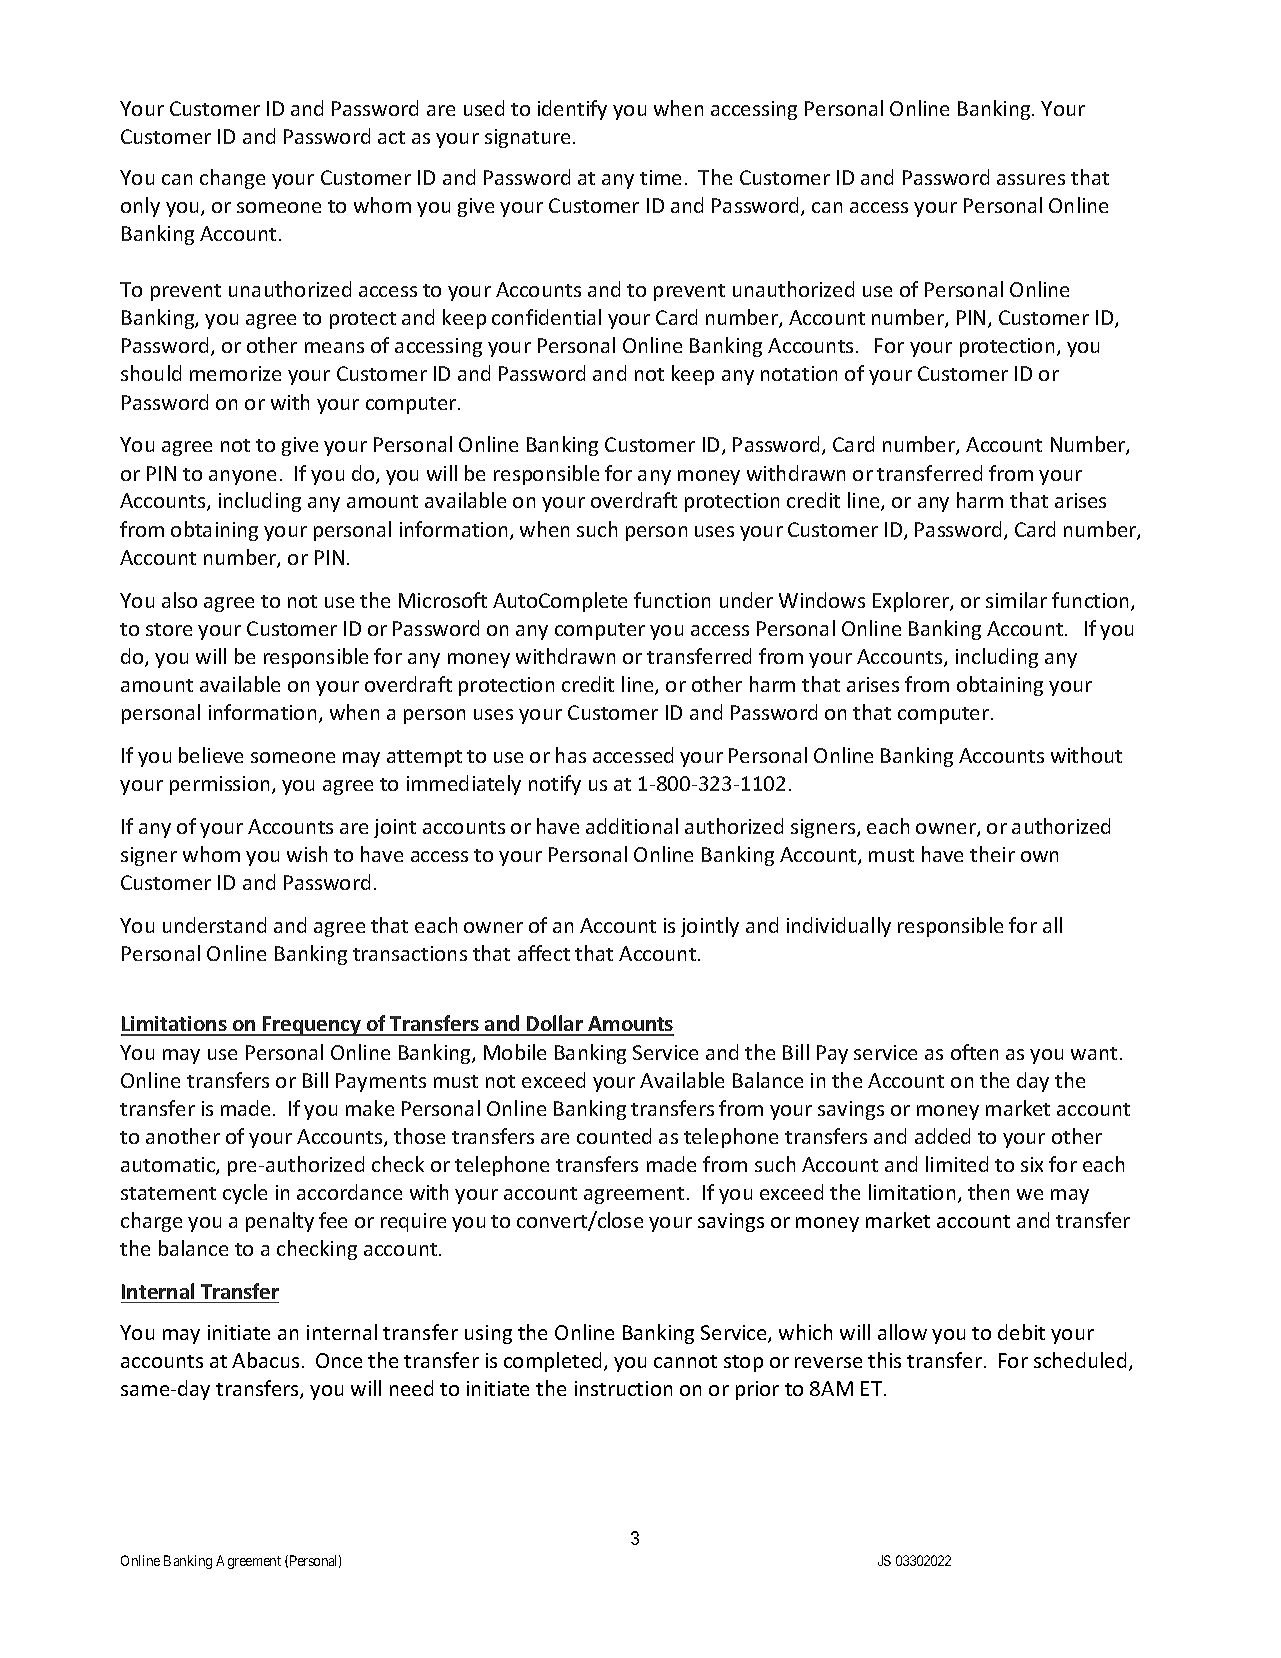 The height and width of the image is (1658, 1281). What do you see at coordinates (1031, 179) in the image?
I see `assures` at bounding box center [1031, 179].
